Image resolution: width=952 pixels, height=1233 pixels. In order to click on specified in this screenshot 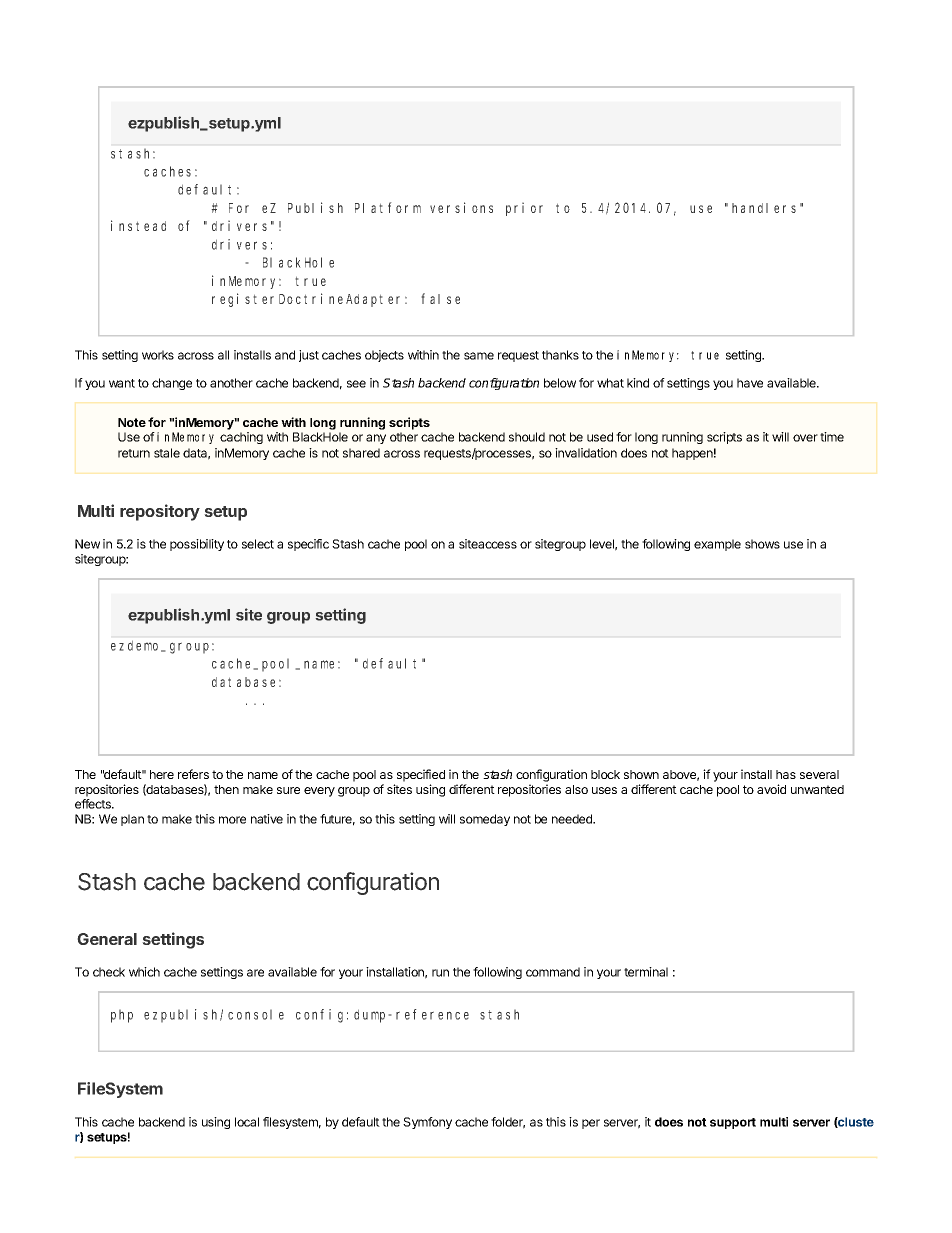, I will do `click(421, 775)`.
